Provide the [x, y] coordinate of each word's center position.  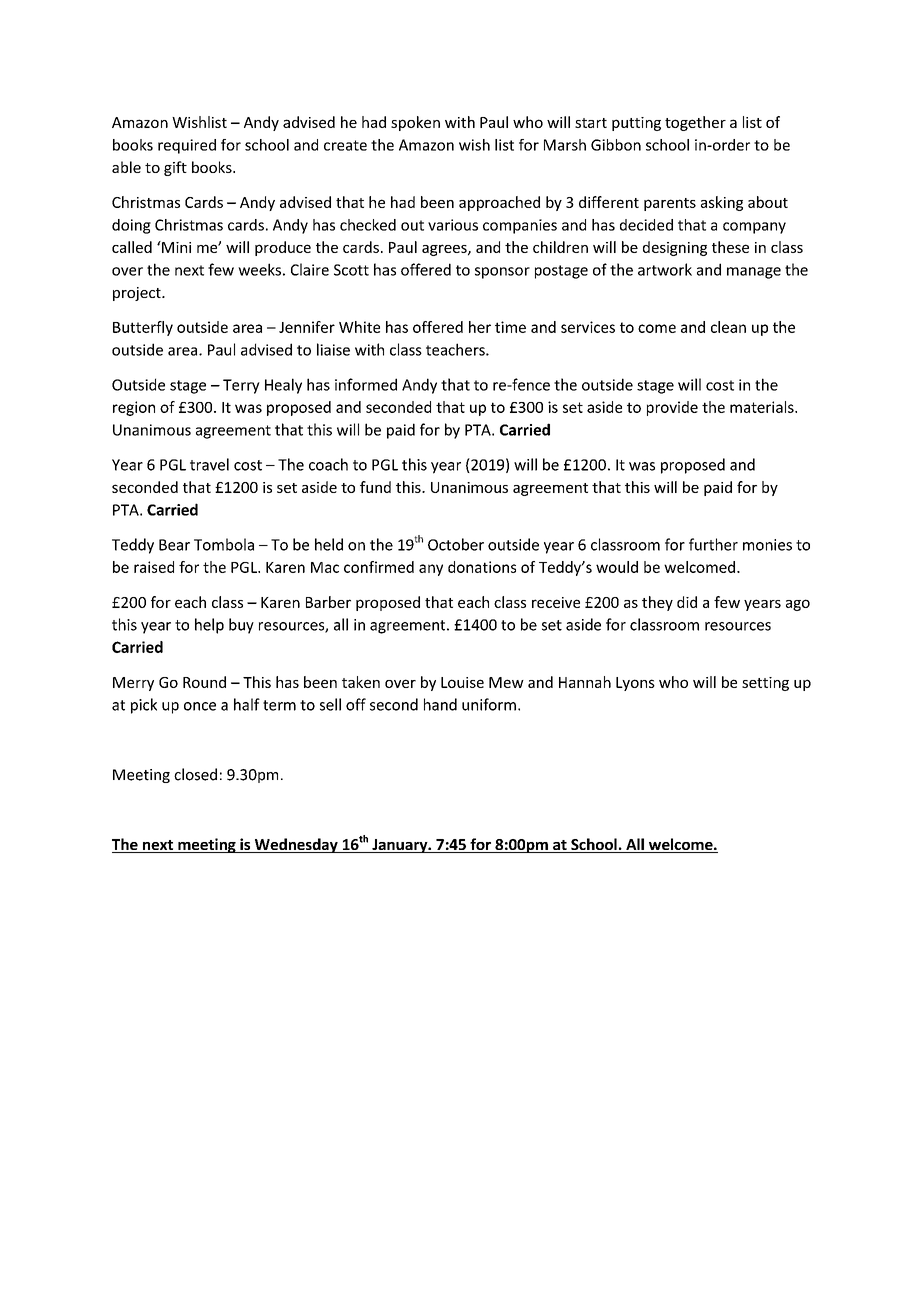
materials [763, 407]
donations [482, 567]
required [187, 146]
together [695, 123]
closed [195, 774]
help [209, 626]
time [510, 327]
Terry [241, 386]
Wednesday [296, 845]
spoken [415, 123]
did [687, 602]
